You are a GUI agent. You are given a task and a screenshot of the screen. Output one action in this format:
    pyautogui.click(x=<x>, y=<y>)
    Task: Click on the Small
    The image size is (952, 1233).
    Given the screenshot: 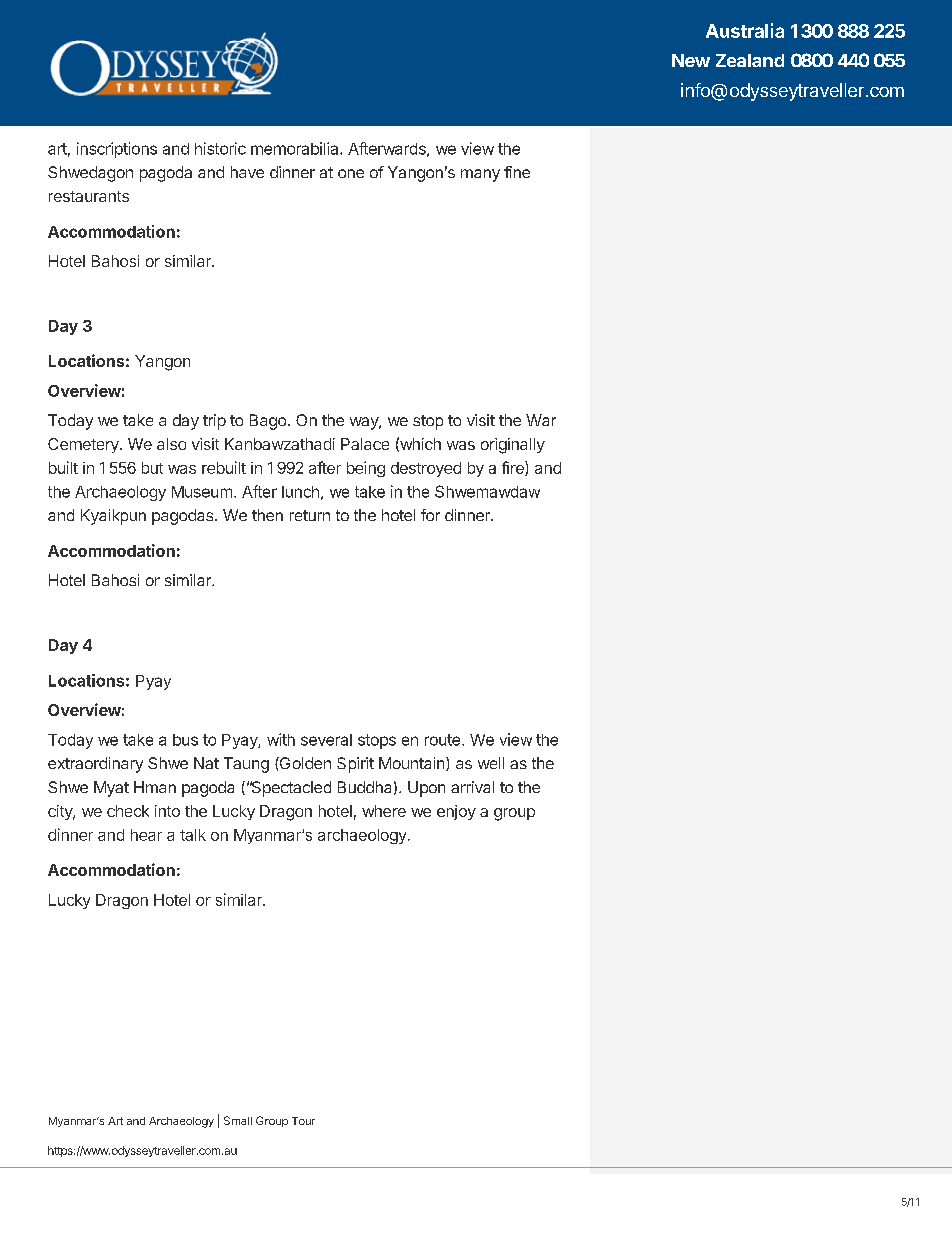 What is the action you would take?
    pyautogui.click(x=238, y=1120)
